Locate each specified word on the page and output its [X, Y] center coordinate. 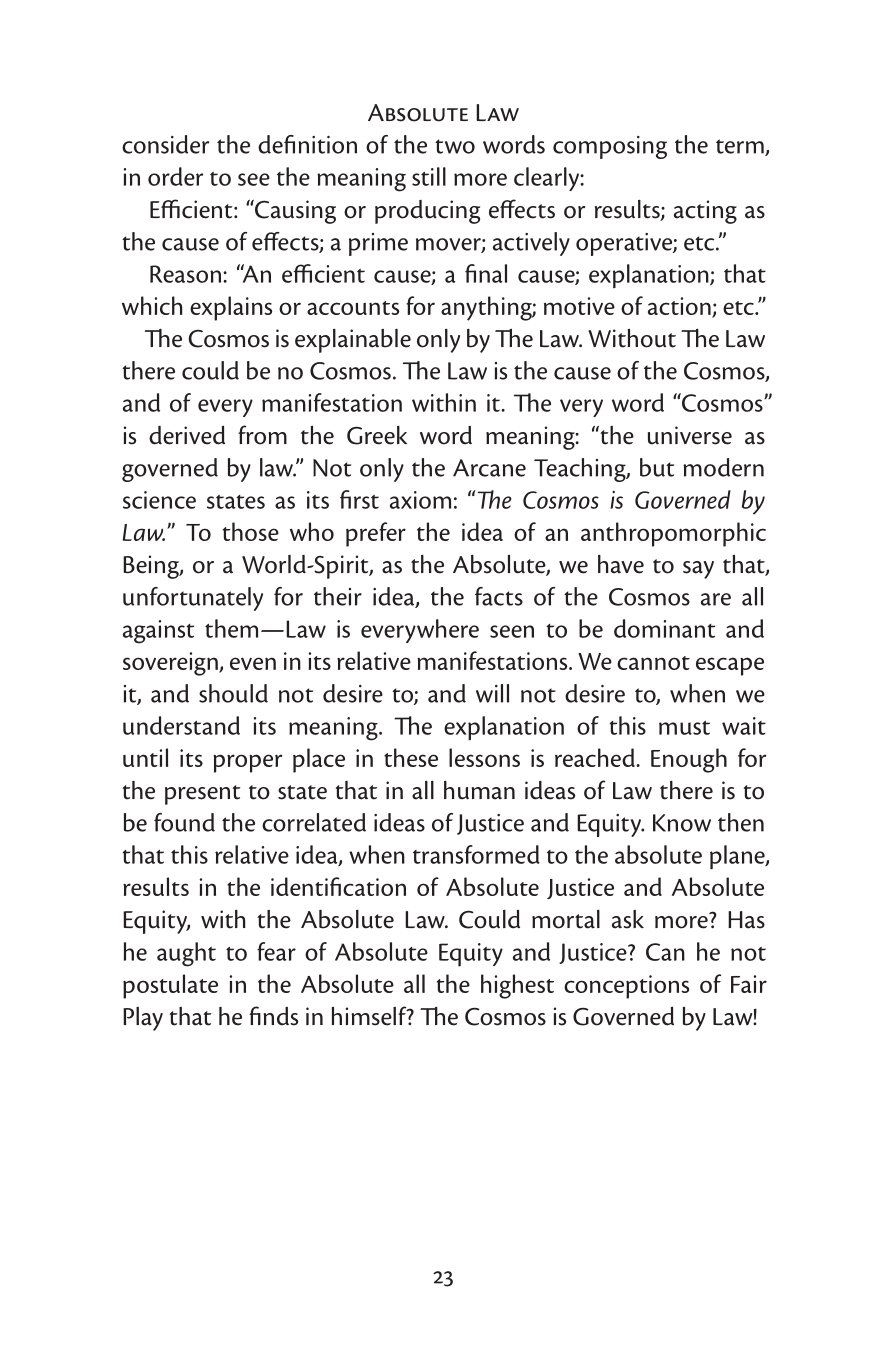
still [429, 176]
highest [517, 986]
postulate [170, 986]
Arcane [489, 468]
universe [690, 435]
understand [181, 725]
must [684, 728]
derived [187, 435]
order [175, 176]
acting [705, 212]
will [492, 693]
